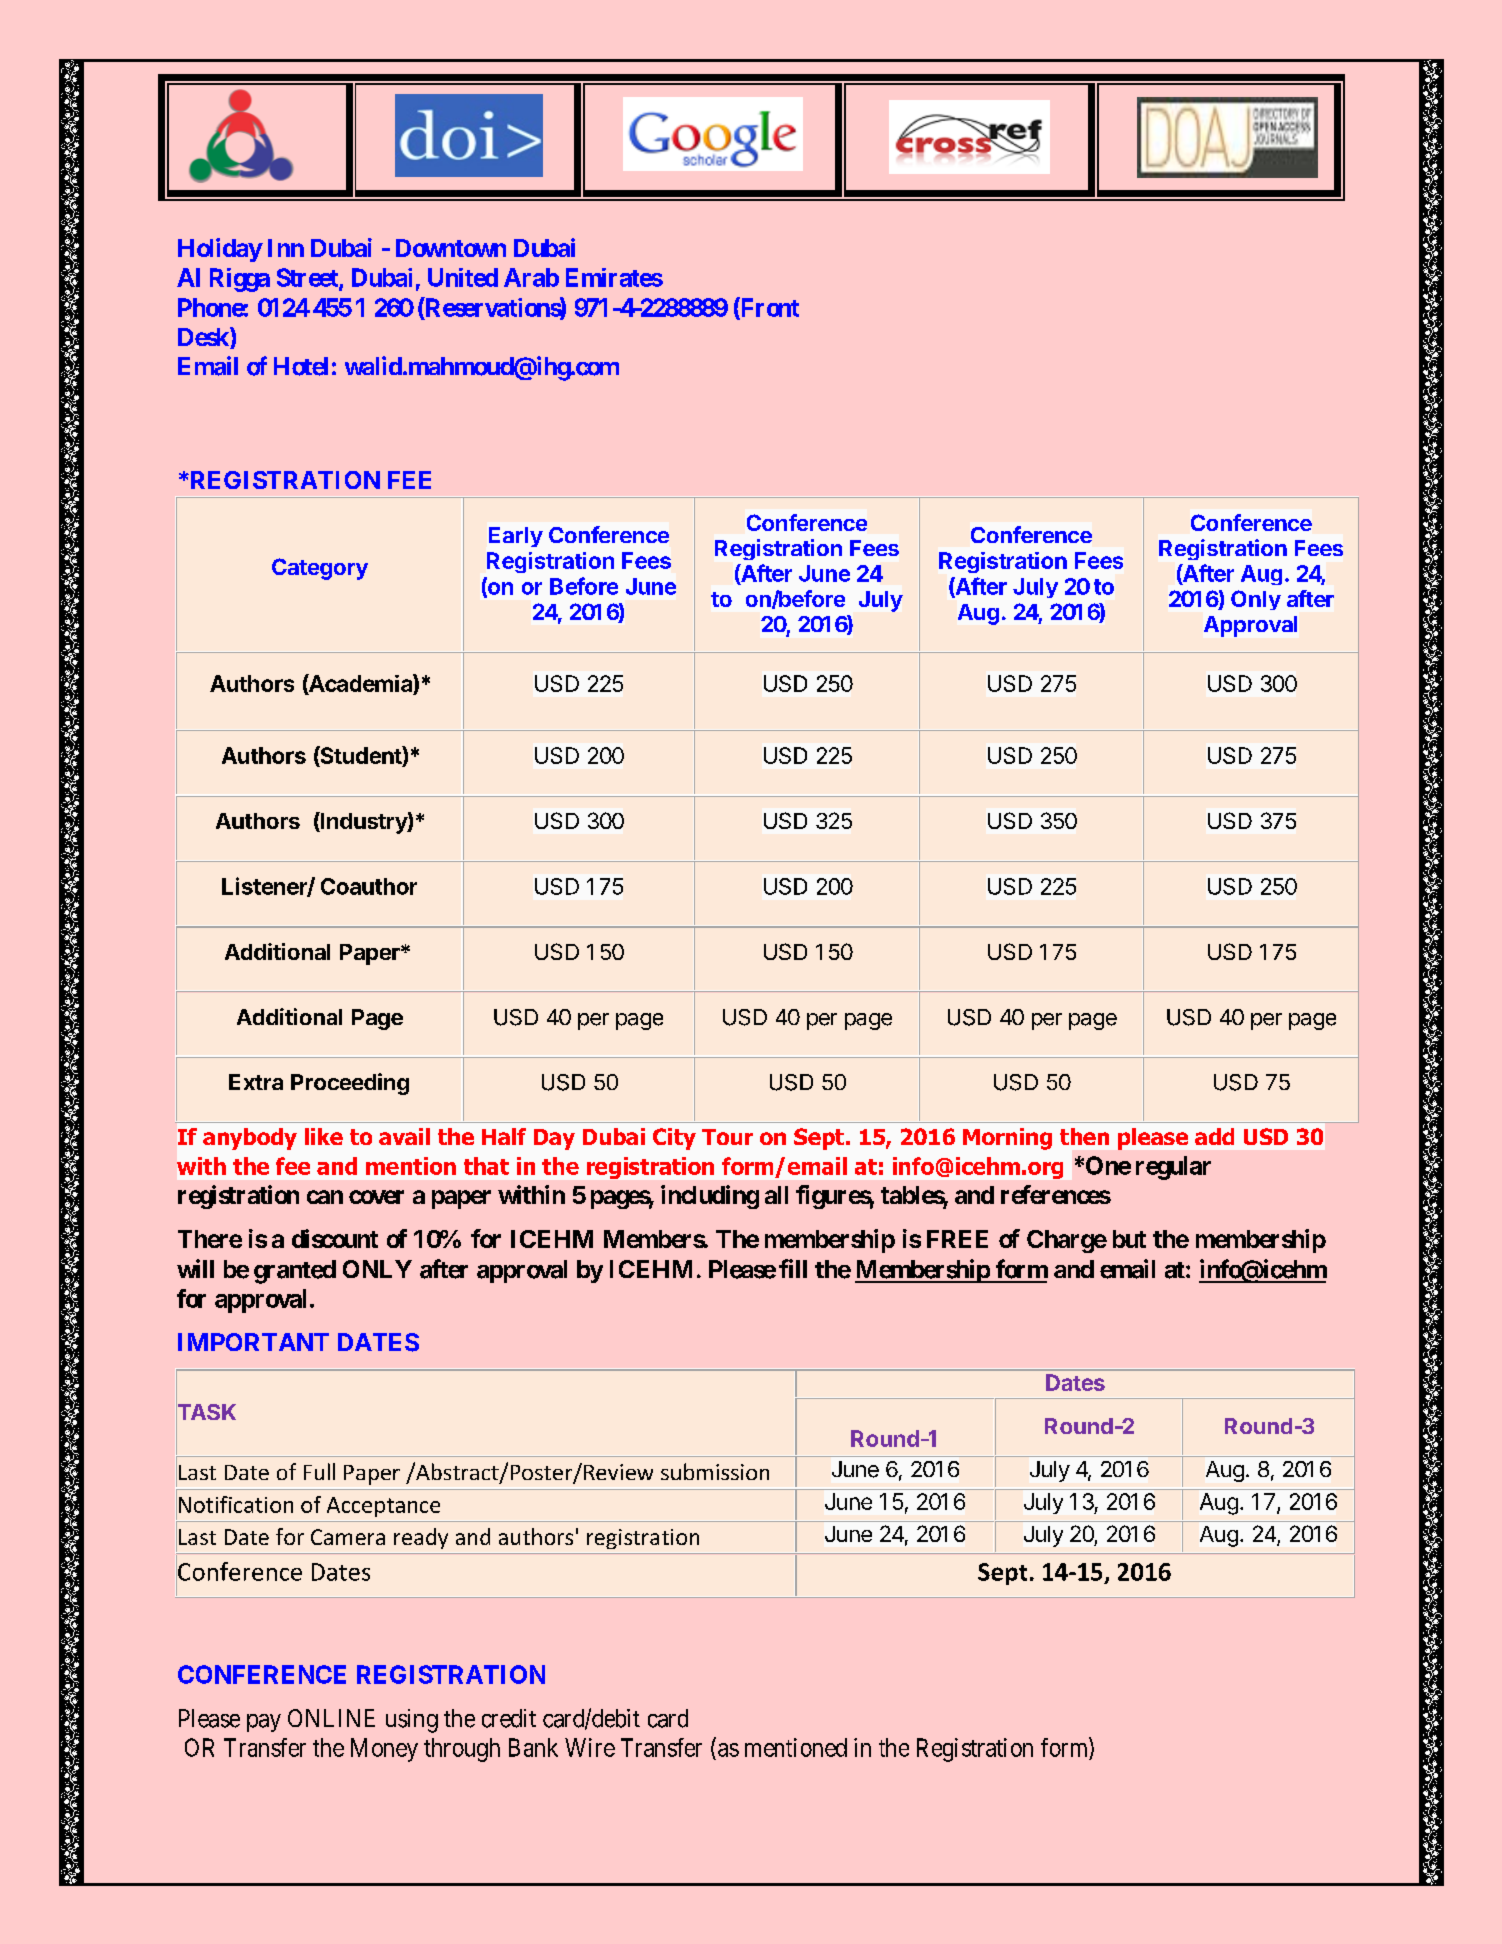  Describe the element at coordinates (350, 1084) in the screenshot. I see `Proceeding` at that location.
